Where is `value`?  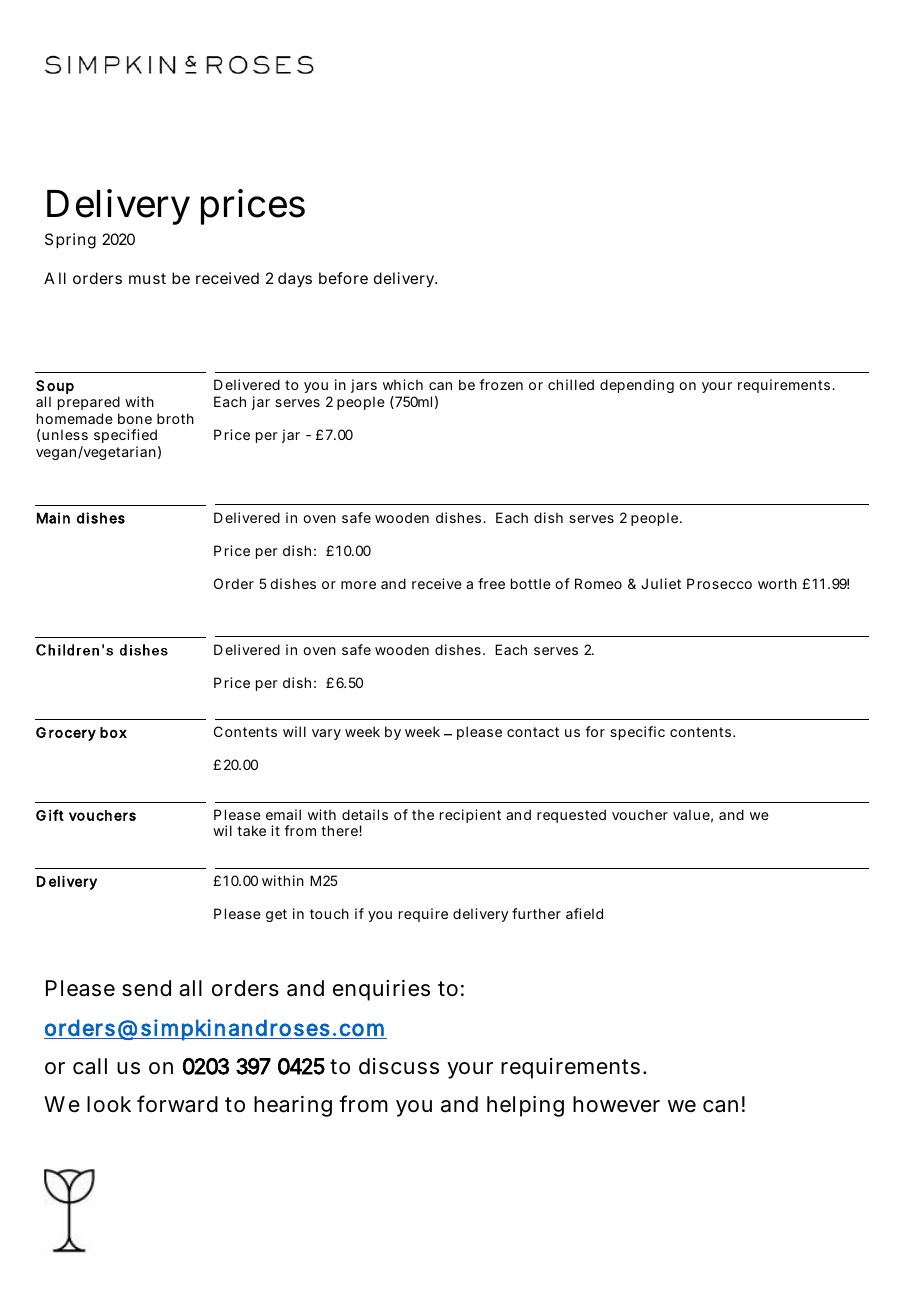 value is located at coordinates (693, 816).
